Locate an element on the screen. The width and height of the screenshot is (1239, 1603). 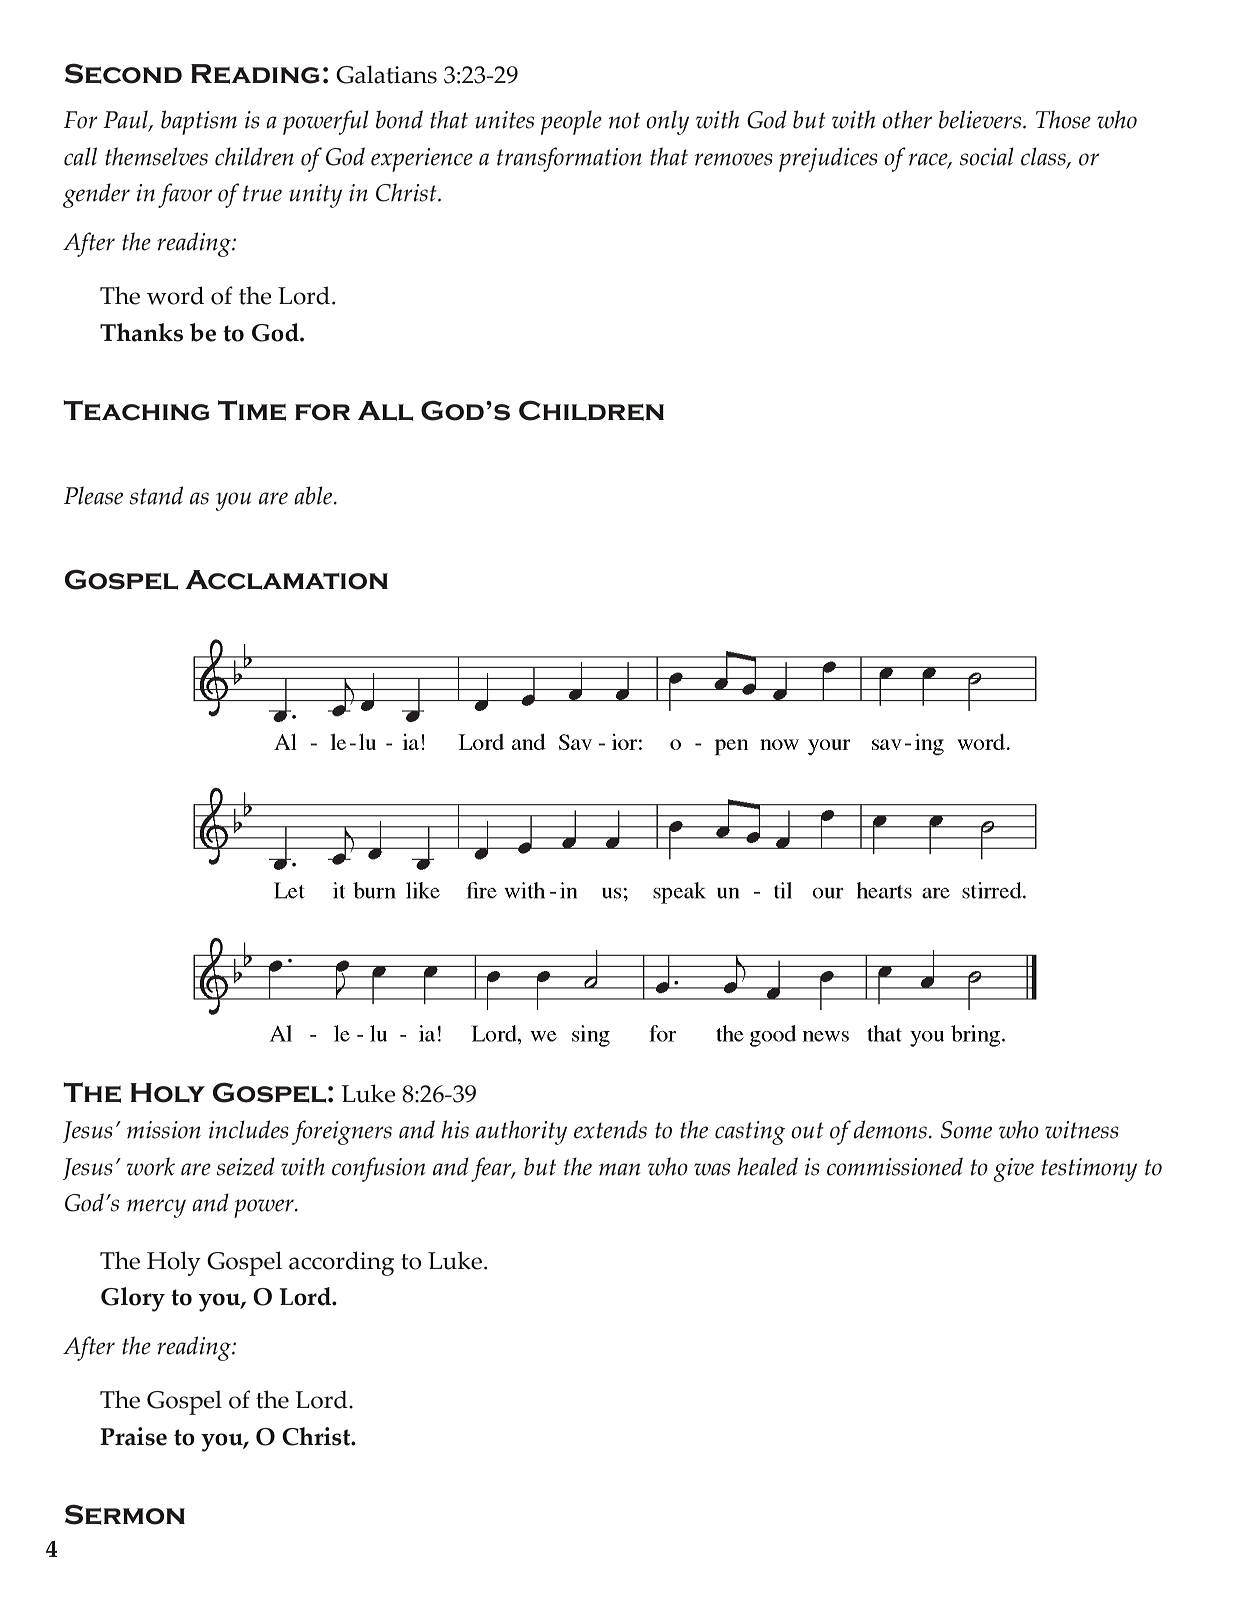
Some is located at coordinates (966, 1130).
